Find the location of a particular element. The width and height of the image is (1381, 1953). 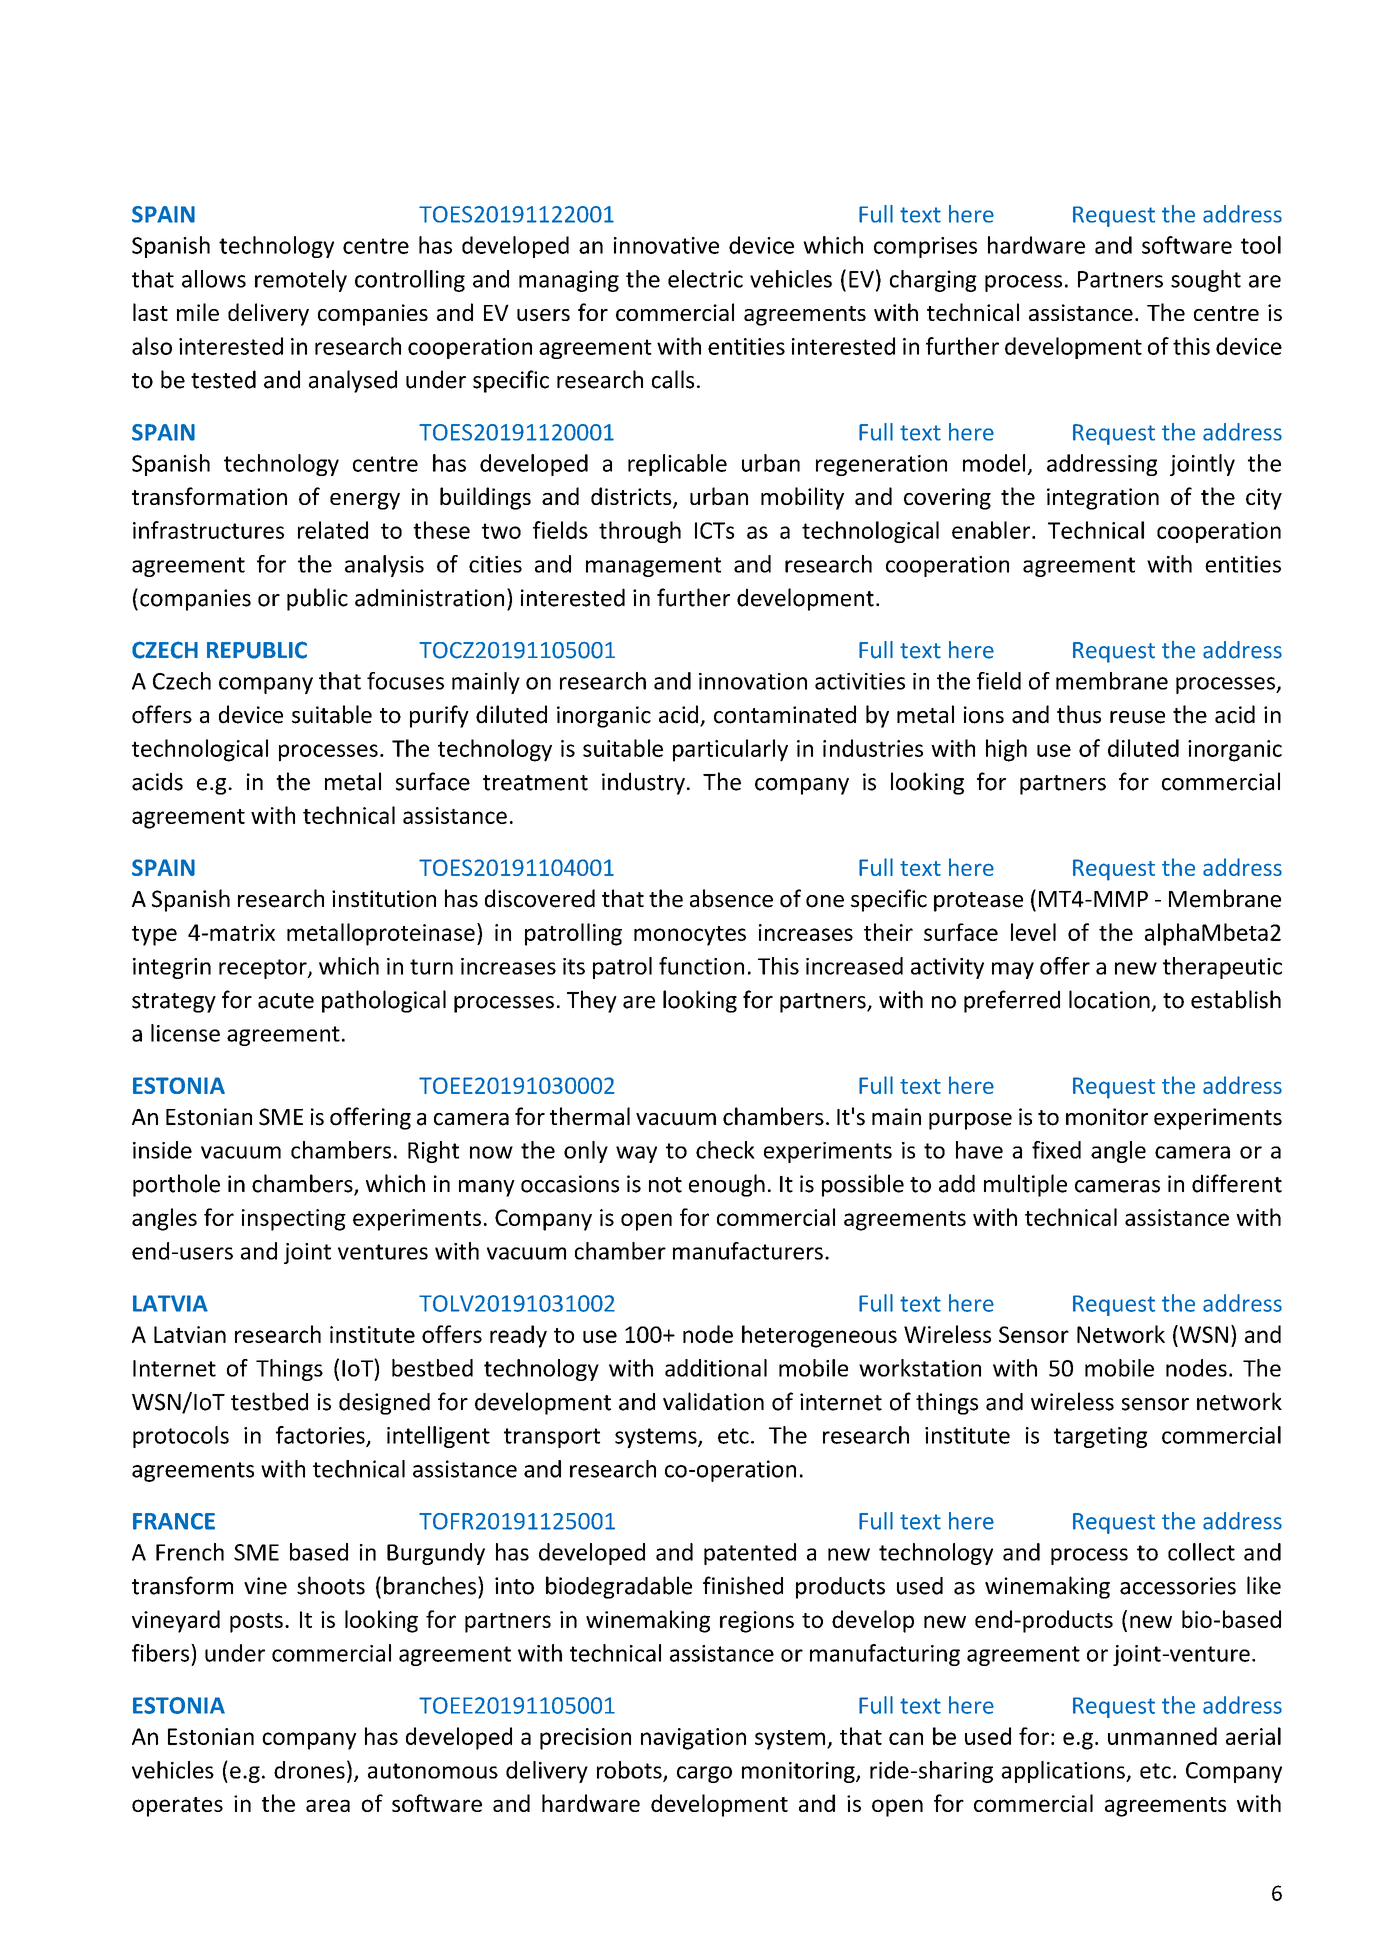

location is located at coordinates (1109, 999).
